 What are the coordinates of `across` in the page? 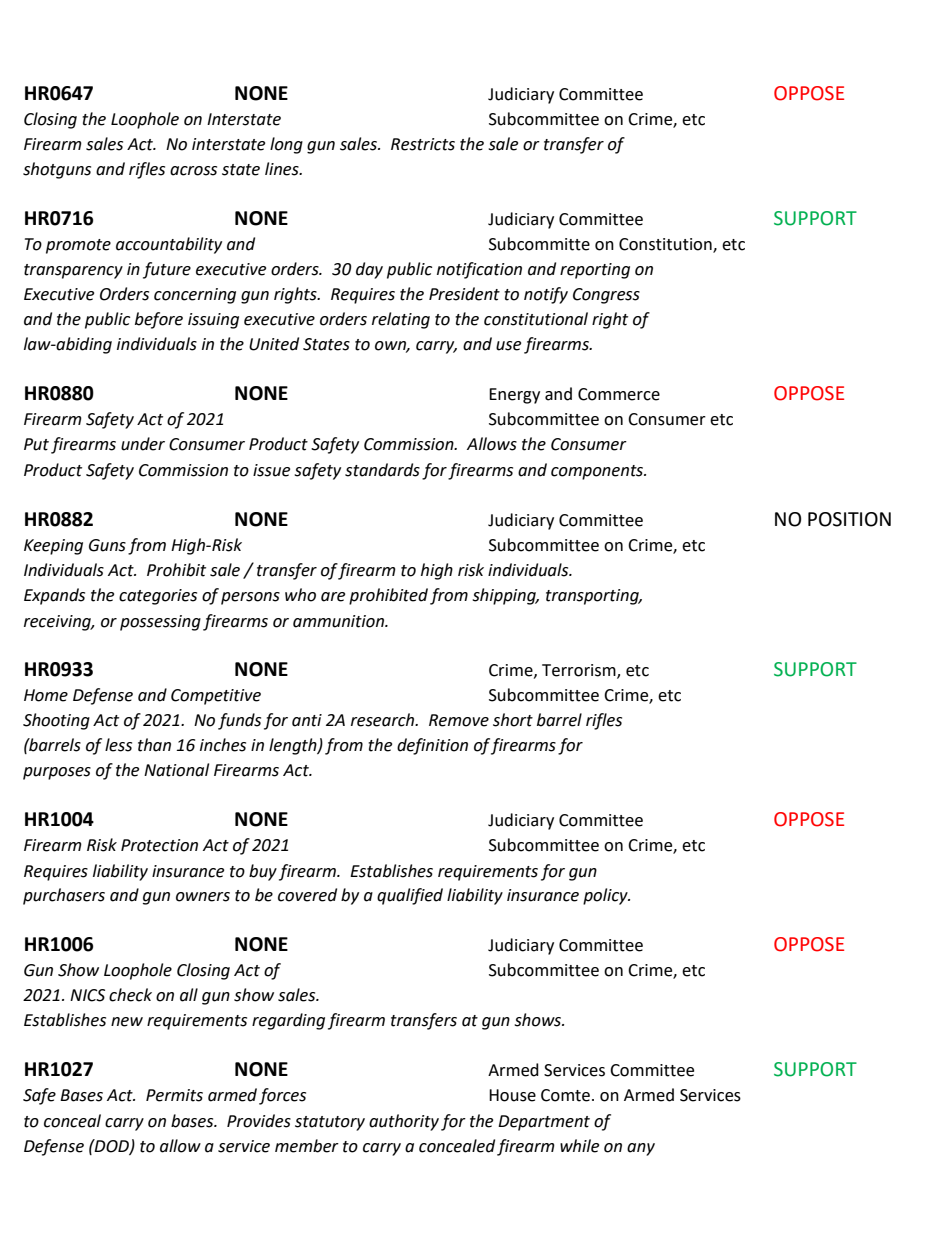 It's located at (193, 171).
